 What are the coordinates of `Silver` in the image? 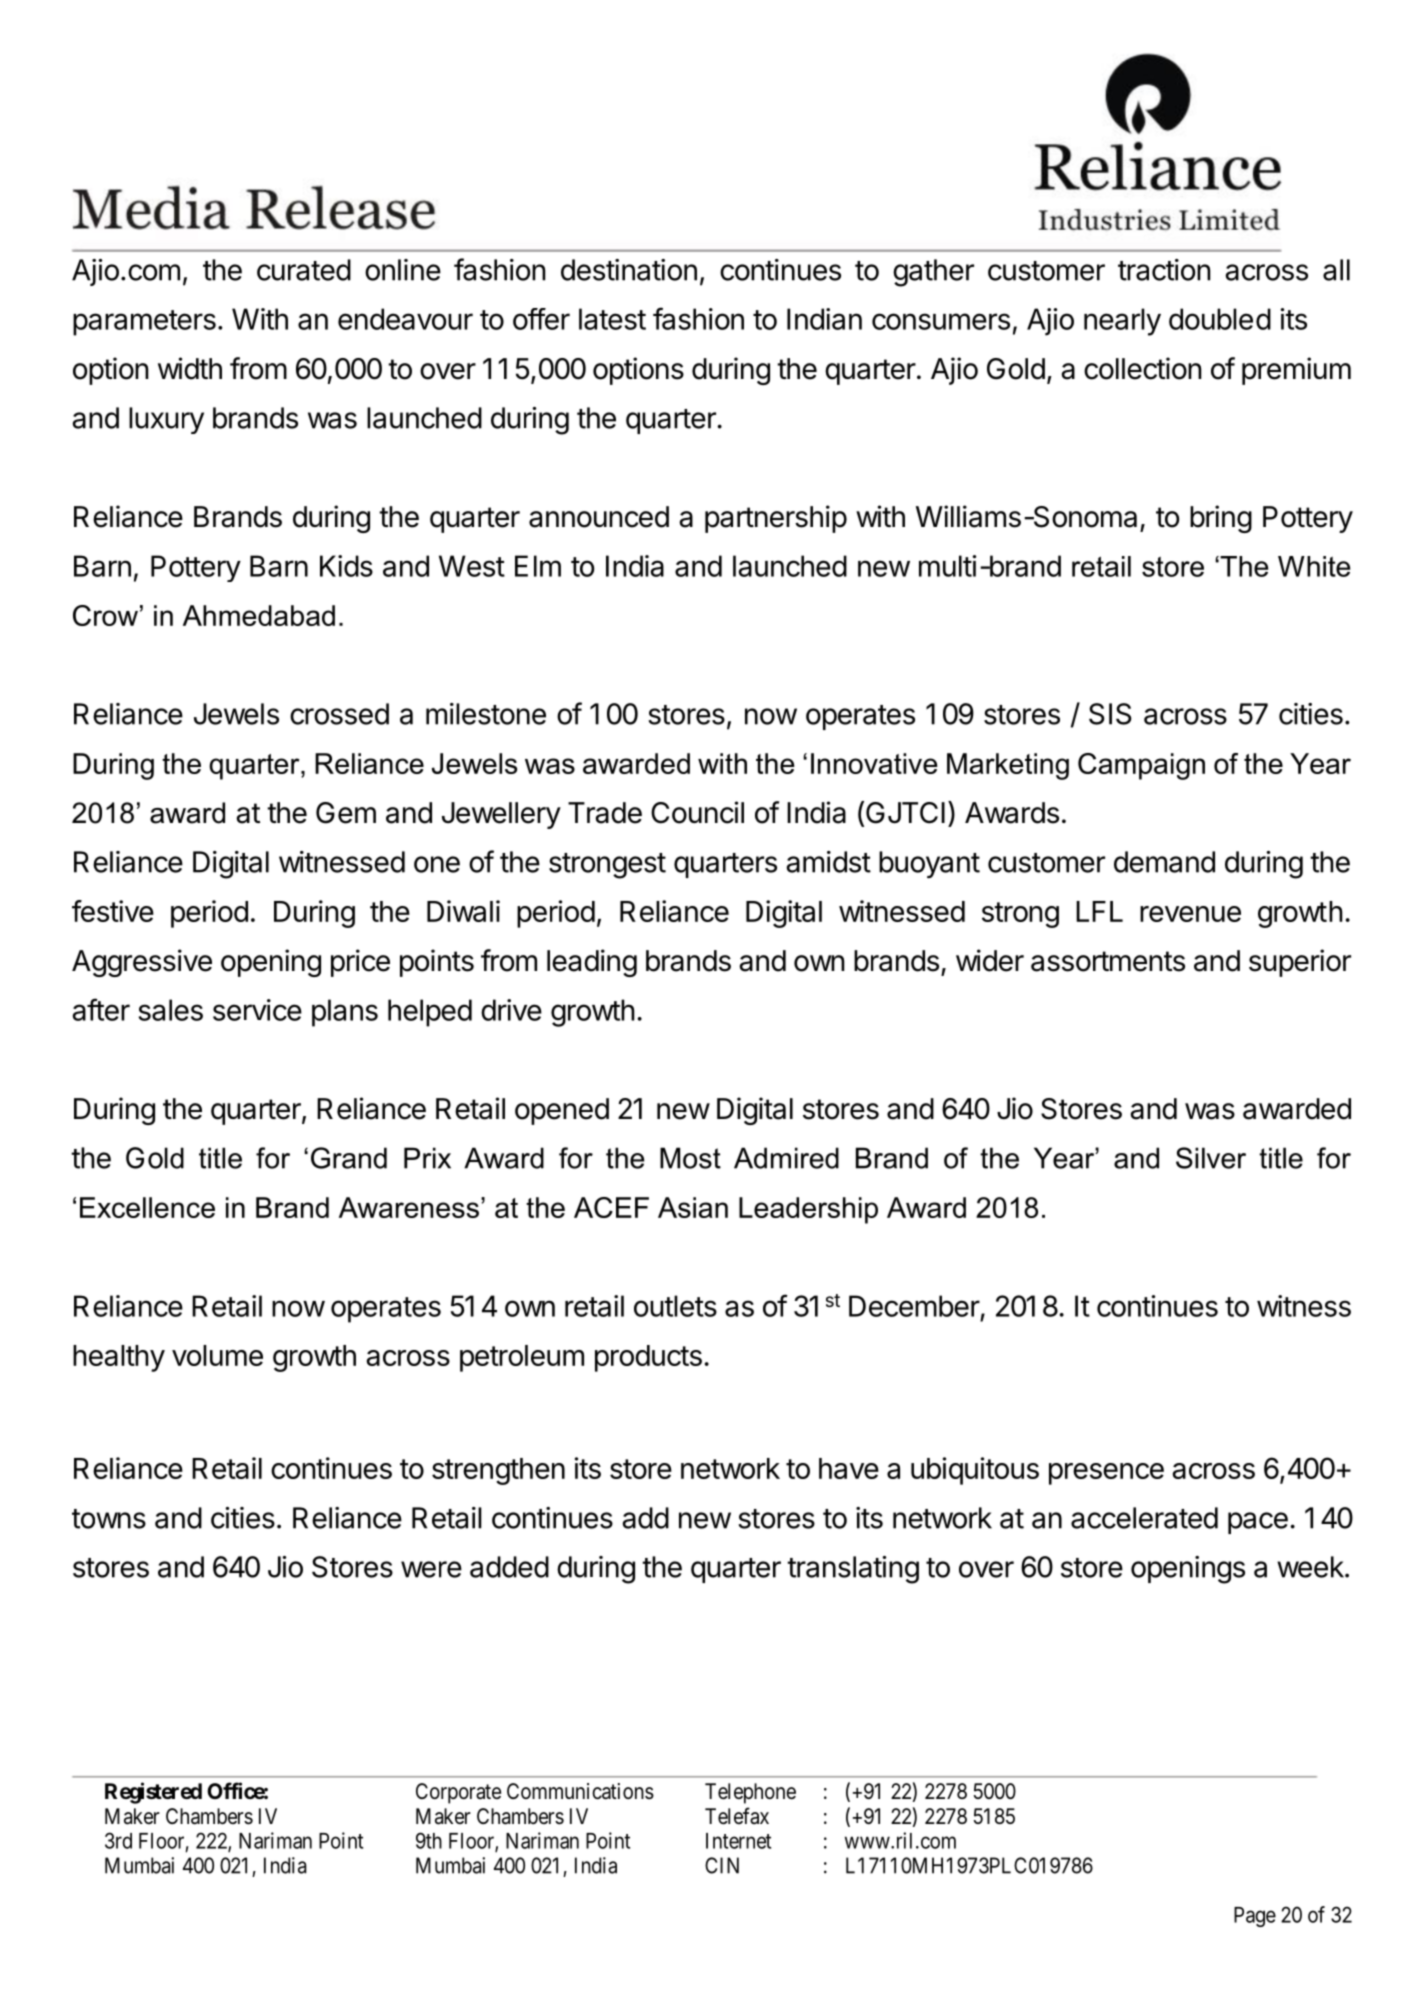 It's located at (1211, 1158).
